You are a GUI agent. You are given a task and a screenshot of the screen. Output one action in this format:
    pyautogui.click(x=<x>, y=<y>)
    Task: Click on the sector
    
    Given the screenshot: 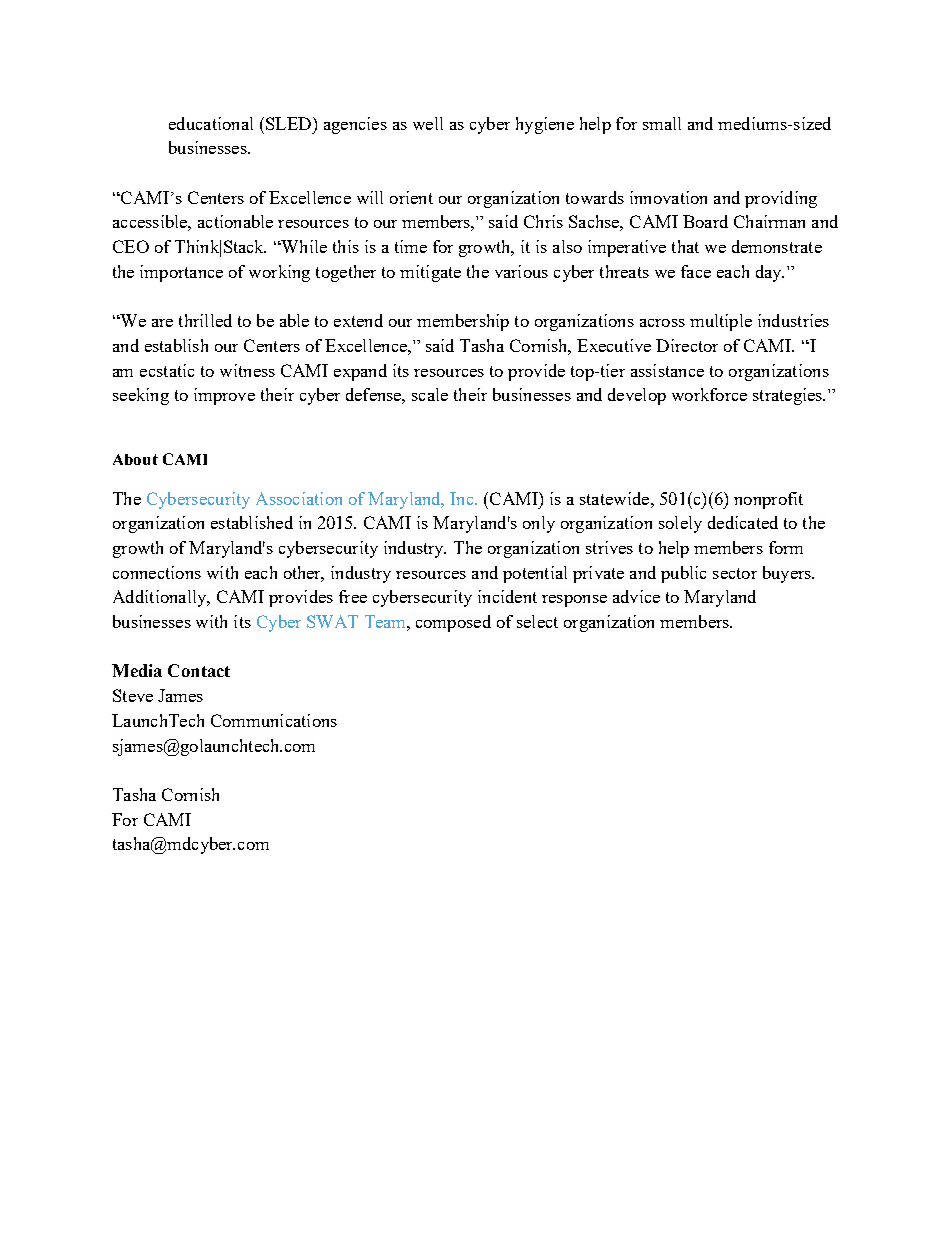 What is the action you would take?
    pyautogui.click(x=735, y=573)
